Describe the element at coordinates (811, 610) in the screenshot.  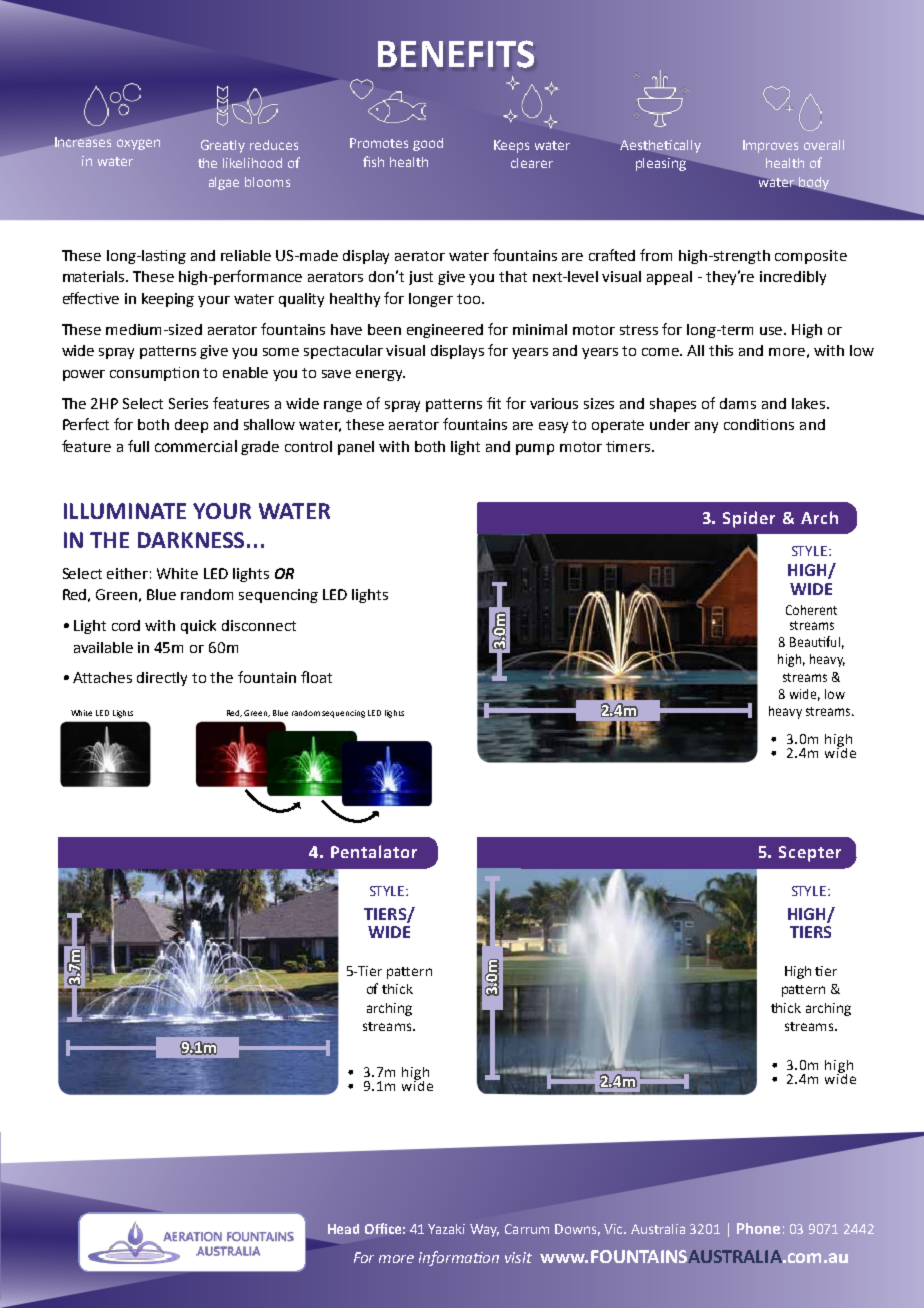
I see `Coherent` at that location.
